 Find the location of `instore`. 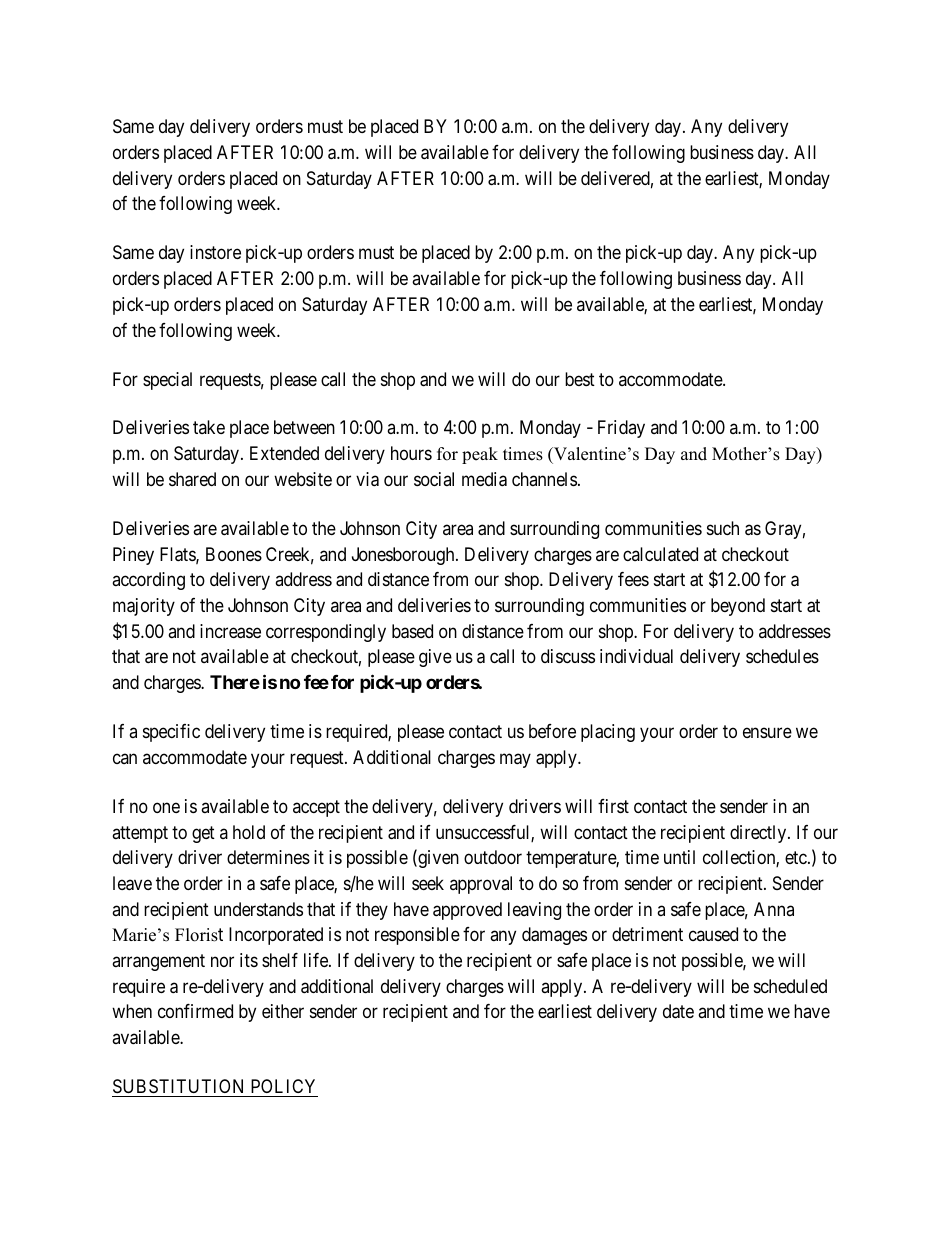

instore is located at coordinates (215, 252).
